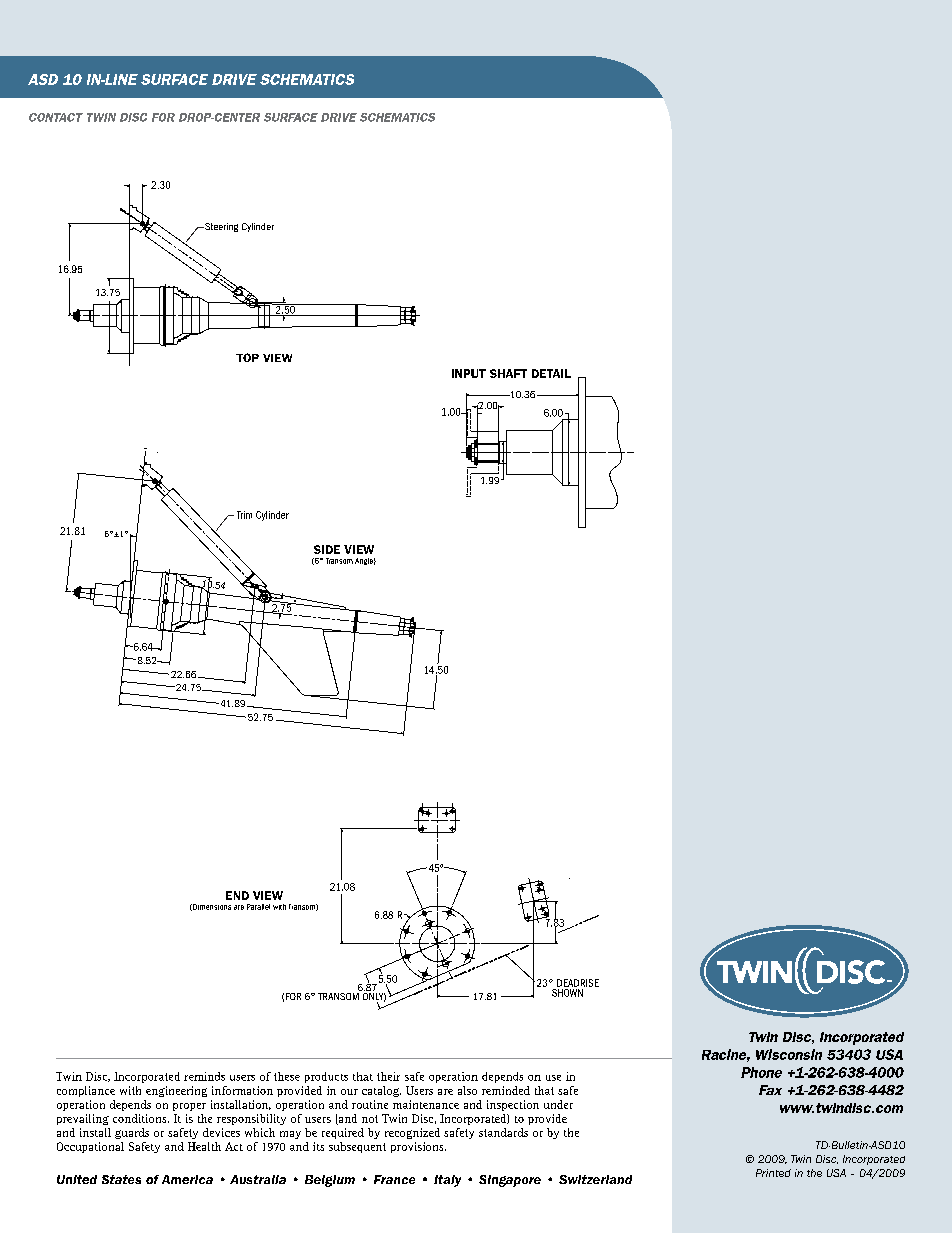 The width and height of the page is (952, 1233). Describe the element at coordinates (773, 1173) in the page. I see `Printed` at that location.
